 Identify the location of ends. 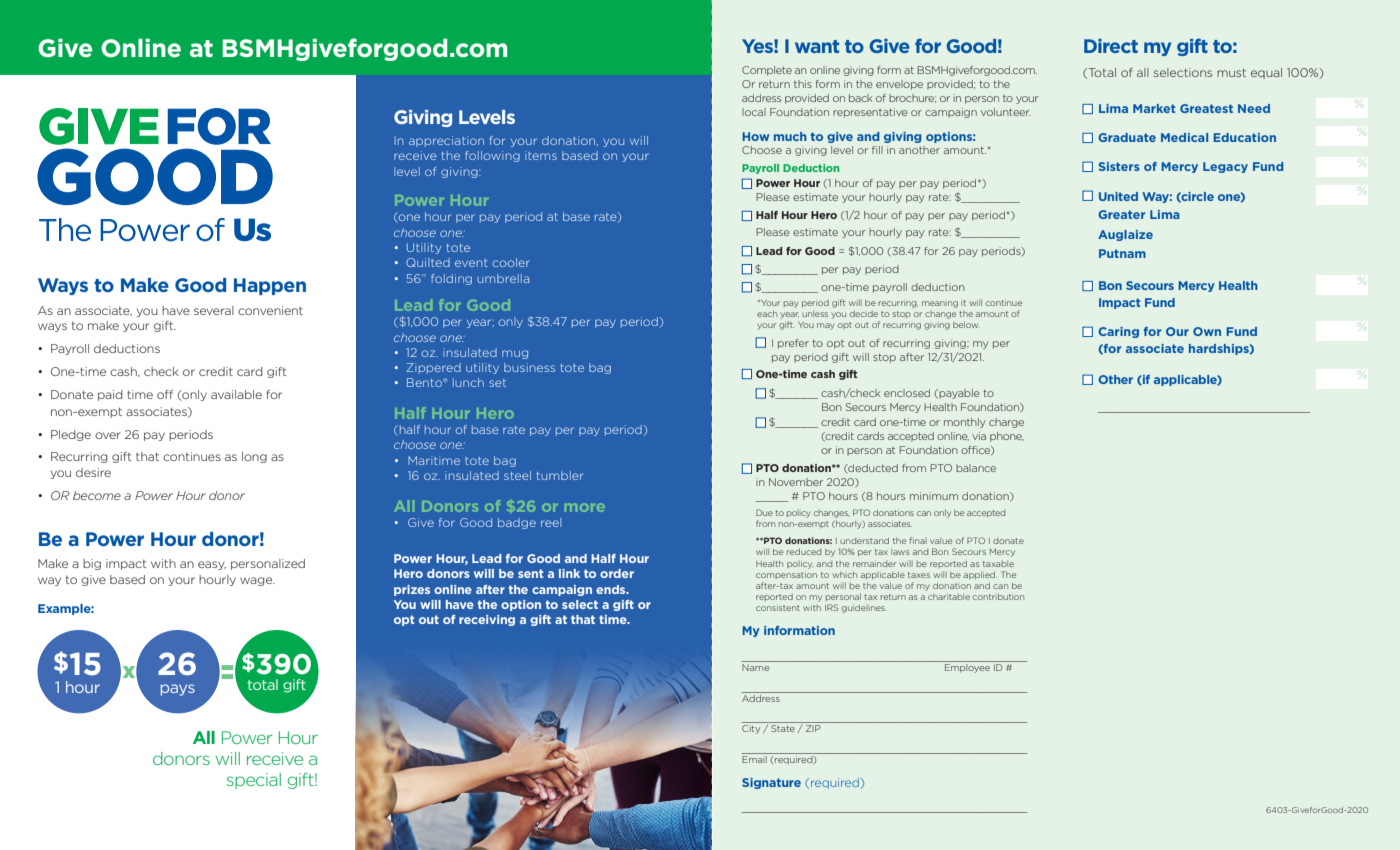
(612, 589).
